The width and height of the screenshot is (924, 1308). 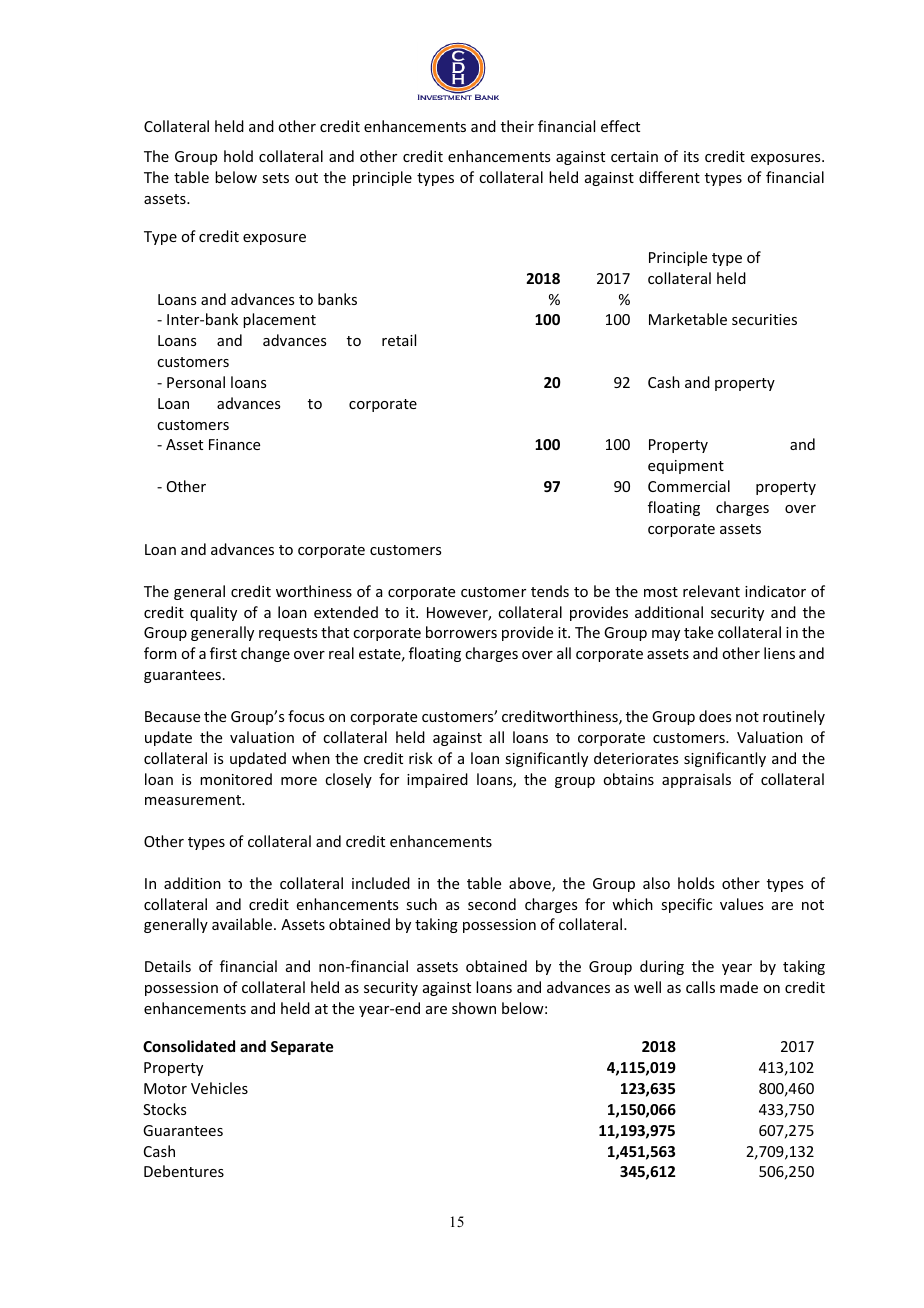 I want to click on values, so click(x=741, y=904).
